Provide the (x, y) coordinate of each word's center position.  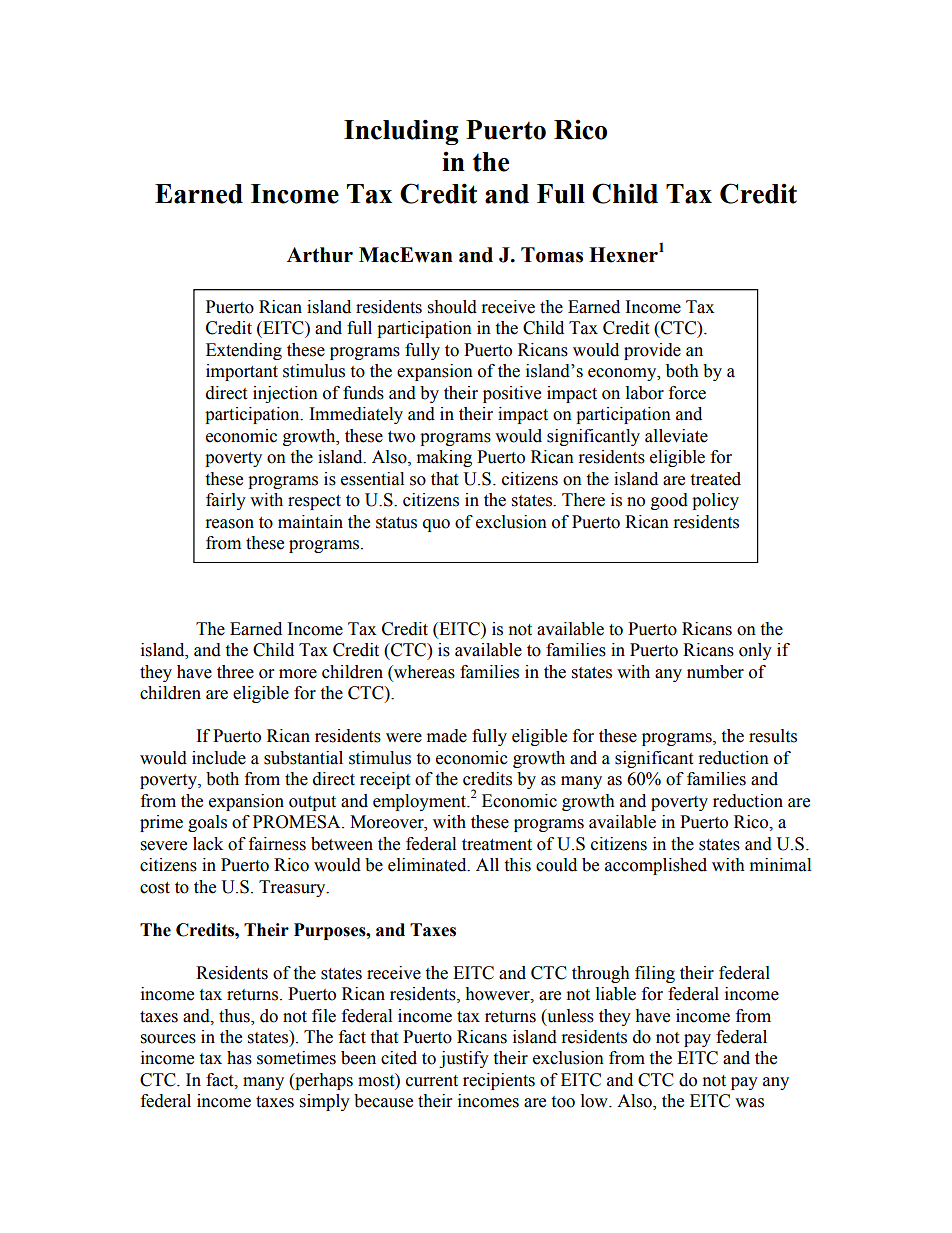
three (235, 672)
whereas (423, 672)
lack (208, 844)
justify (464, 1059)
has (239, 1058)
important (242, 372)
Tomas (552, 255)
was (749, 1103)
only (755, 651)
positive (512, 394)
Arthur (320, 255)
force (687, 393)
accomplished (656, 866)
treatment (497, 845)
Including (401, 132)
